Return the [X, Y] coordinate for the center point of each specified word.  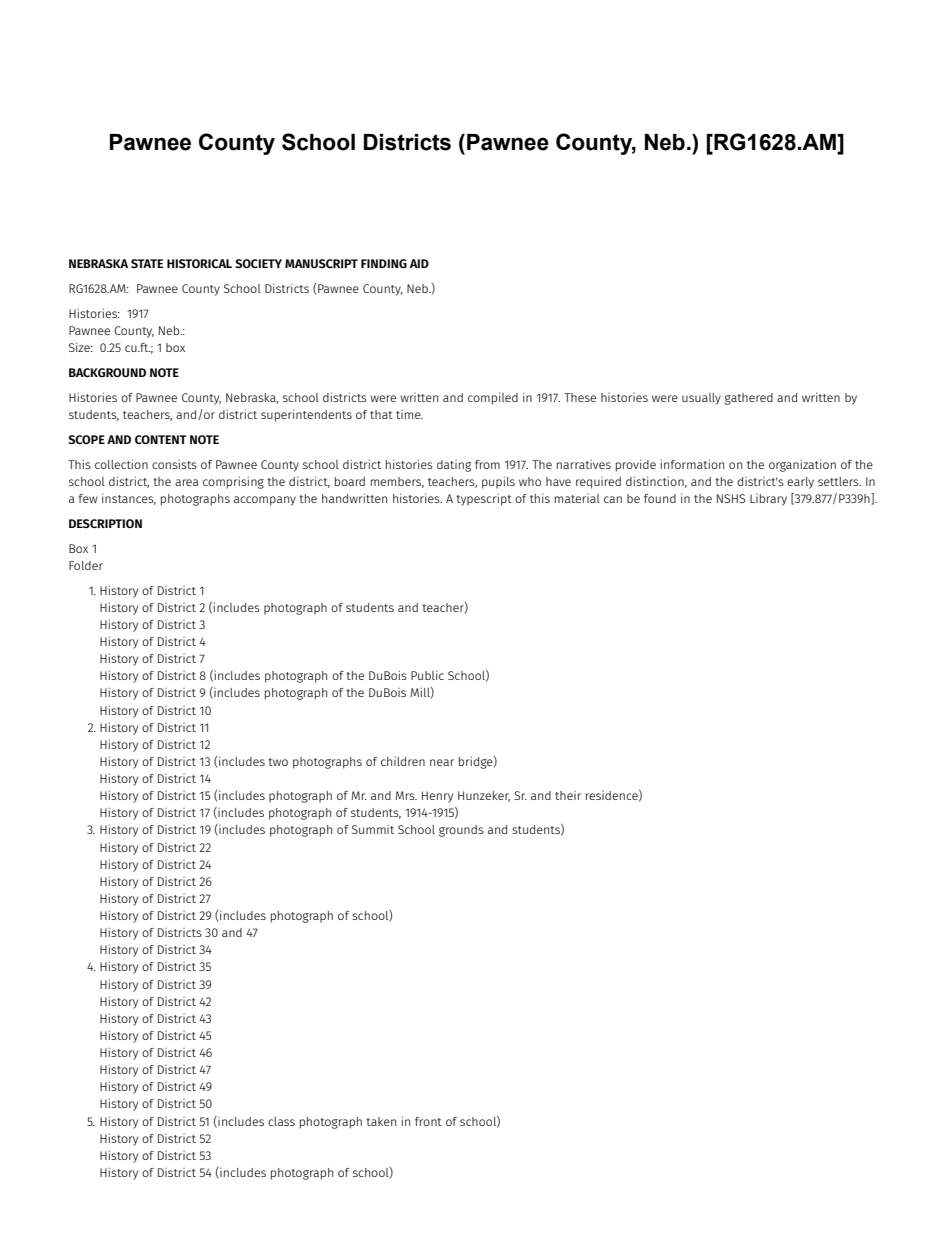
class [281, 1121]
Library [768, 500]
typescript [484, 499]
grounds [461, 831]
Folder [86, 565]
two [278, 762]
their [568, 795]
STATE [147, 263]
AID [419, 263]
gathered [748, 399]
